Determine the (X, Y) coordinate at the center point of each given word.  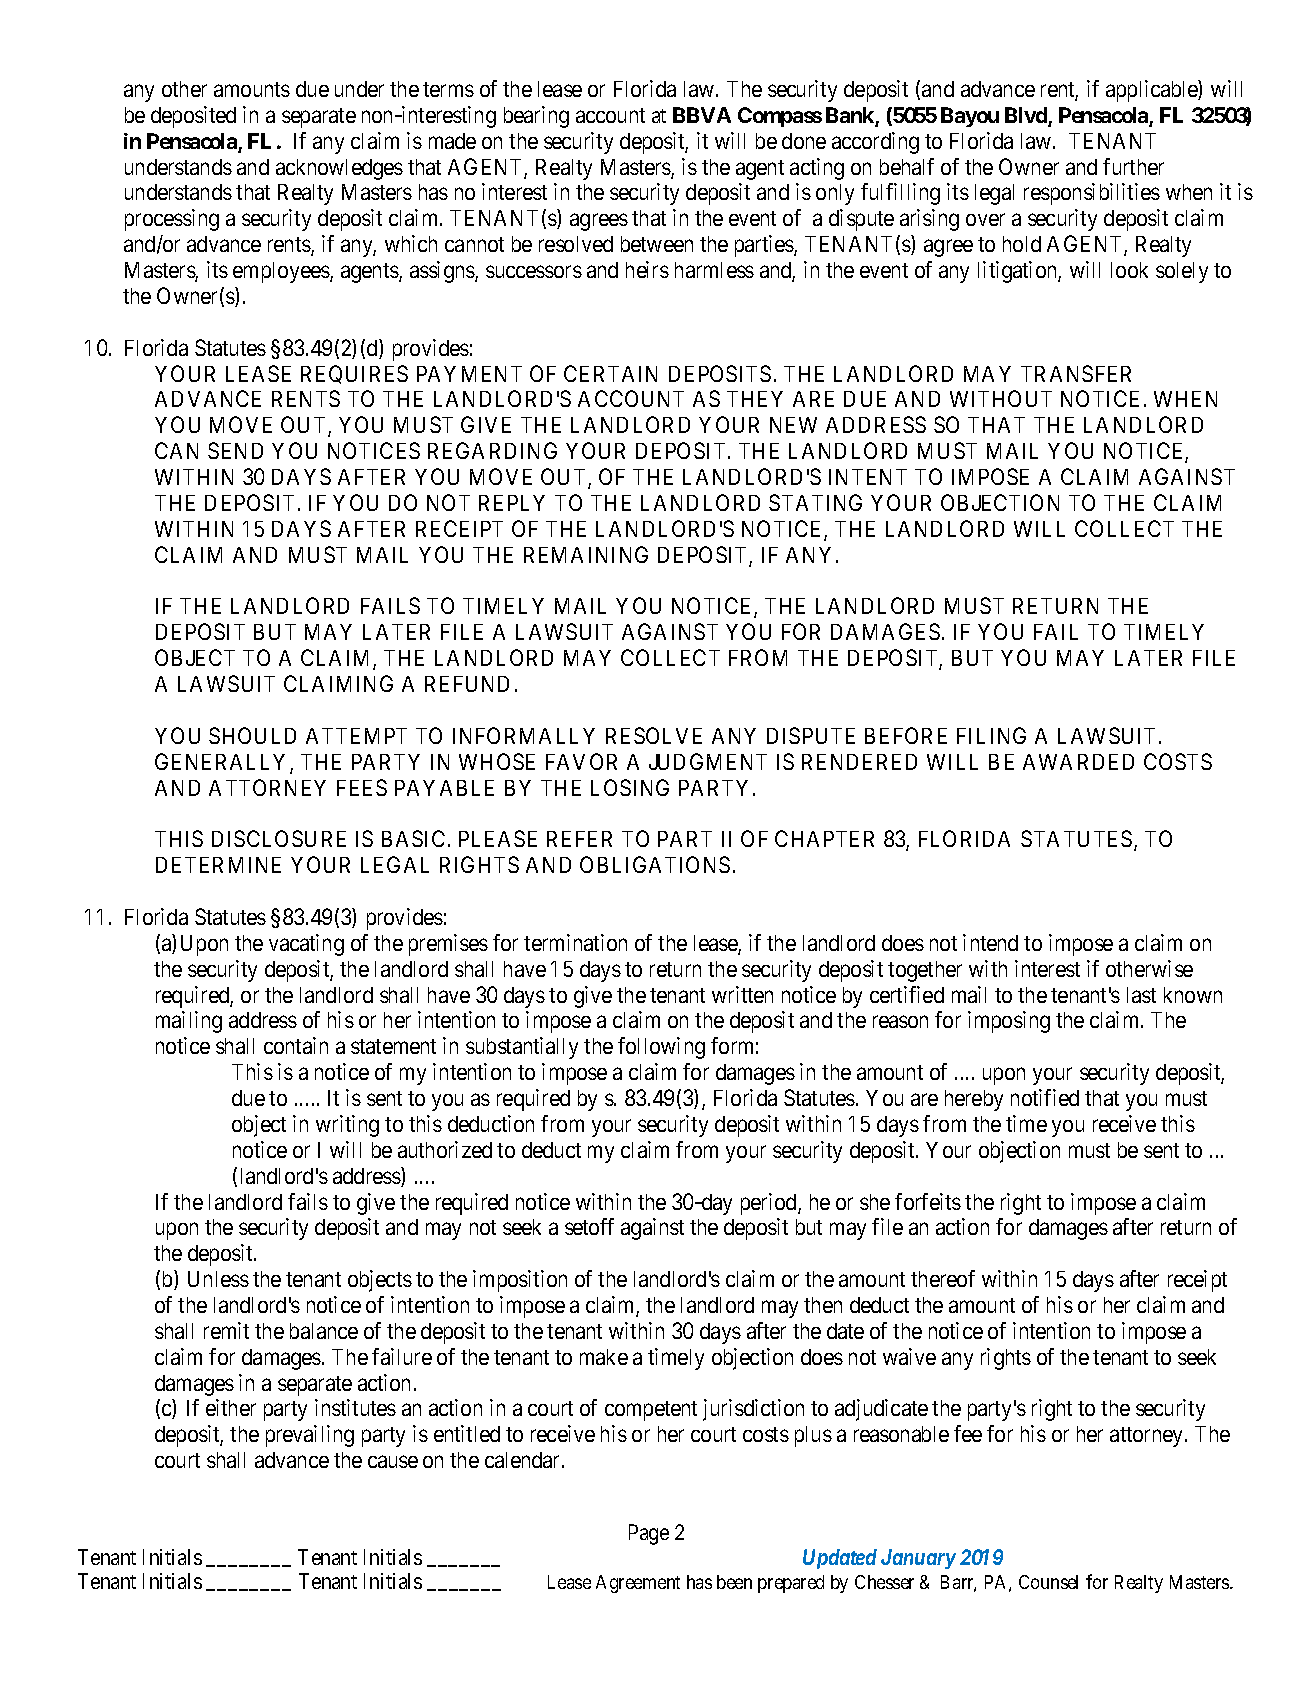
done (804, 141)
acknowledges (339, 169)
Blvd (1027, 116)
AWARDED (1078, 762)
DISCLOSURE (279, 838)
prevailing (310, 1436)
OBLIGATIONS (655, 864)
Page (649, 1534)
